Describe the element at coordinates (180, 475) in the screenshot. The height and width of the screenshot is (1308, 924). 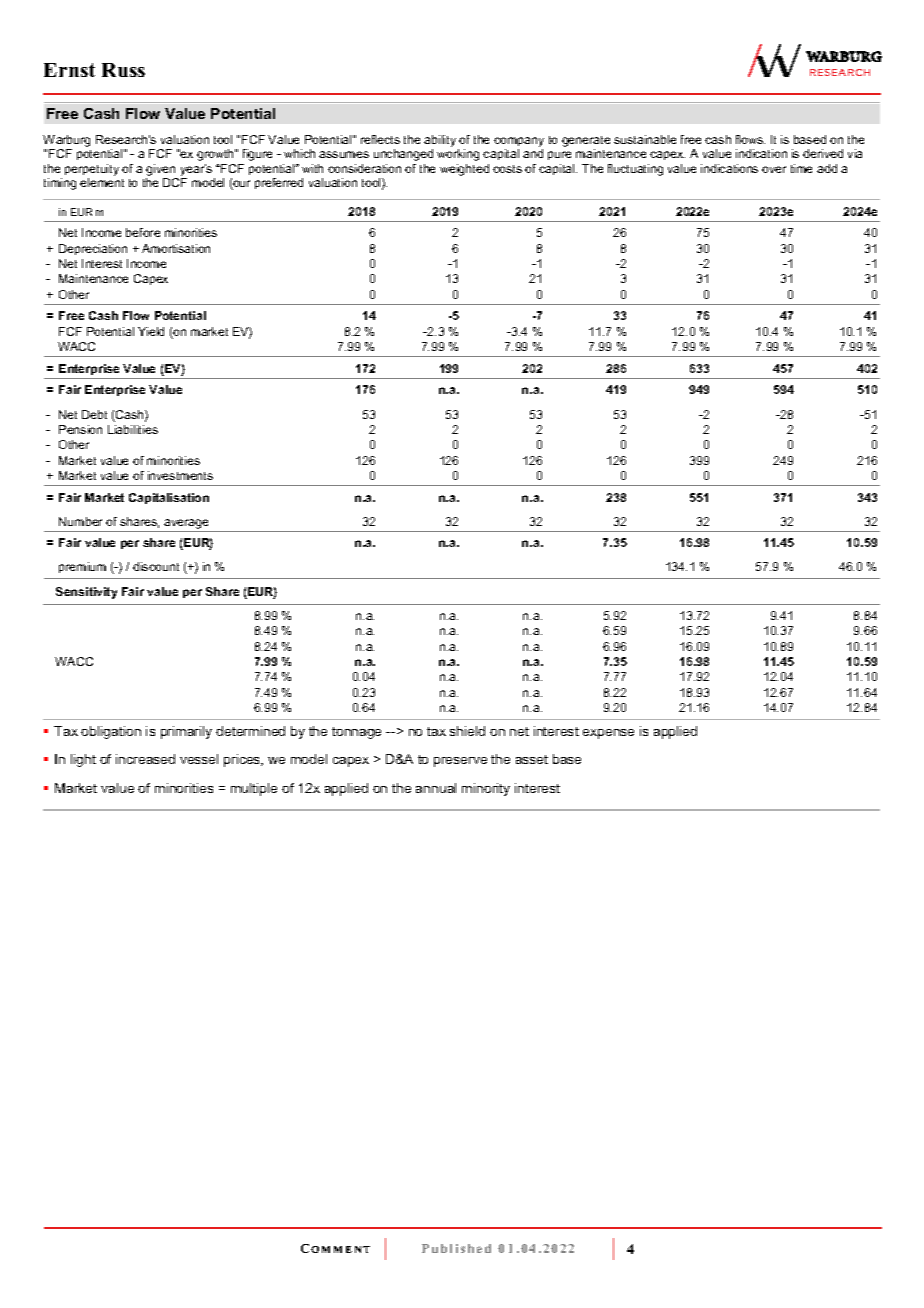
I see `investments` at that location.
